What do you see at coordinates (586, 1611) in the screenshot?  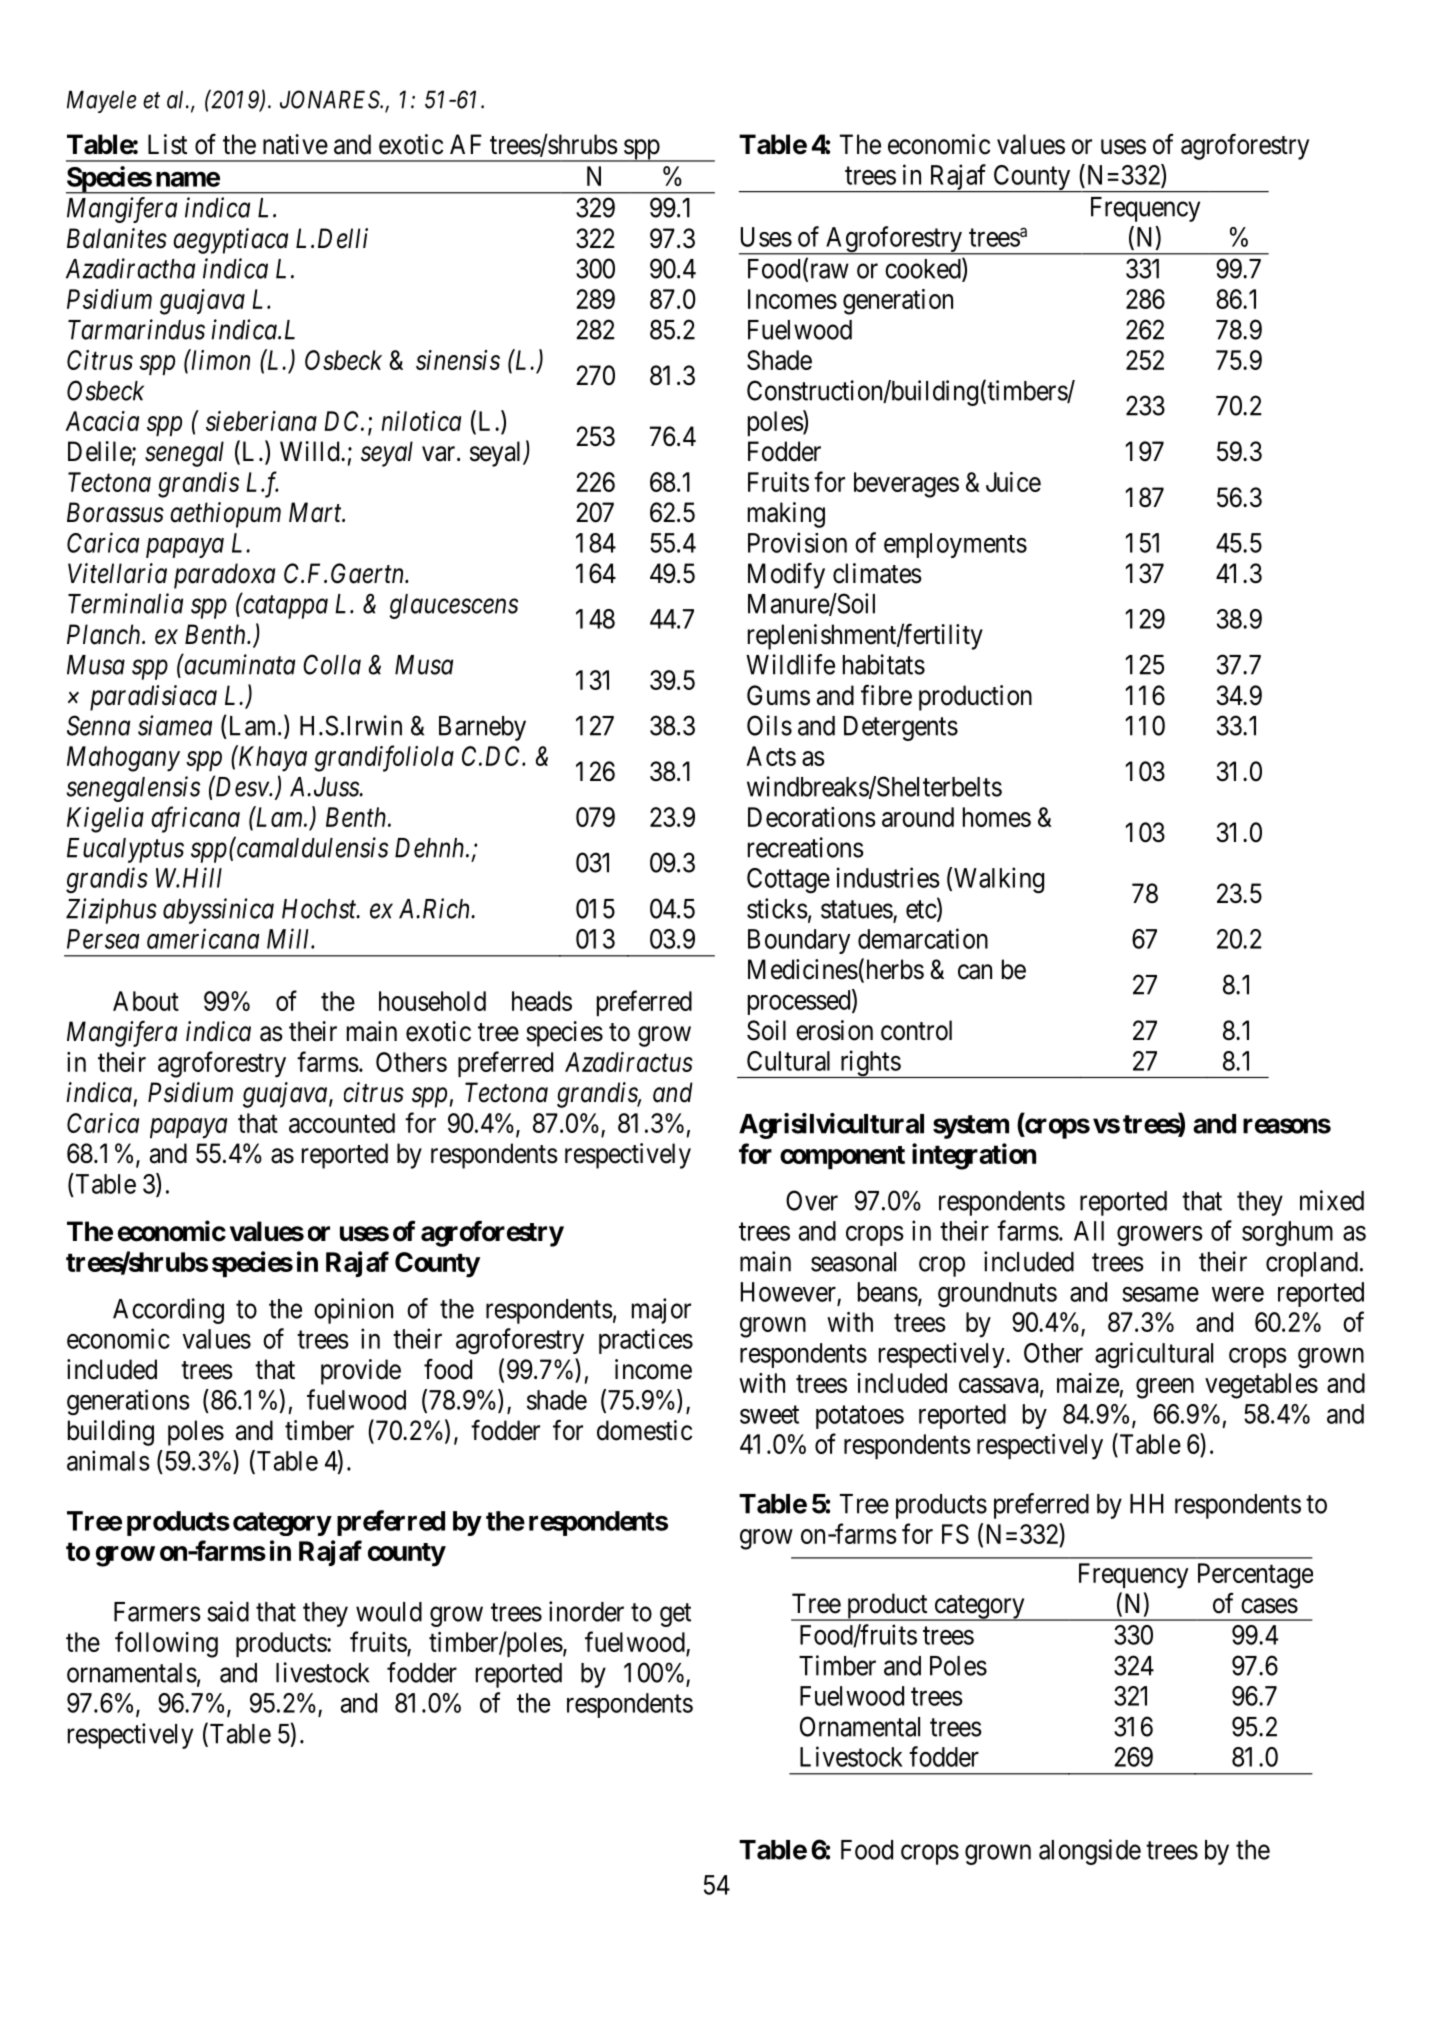 I see `inorder` at bounding box center [586, 1611].
